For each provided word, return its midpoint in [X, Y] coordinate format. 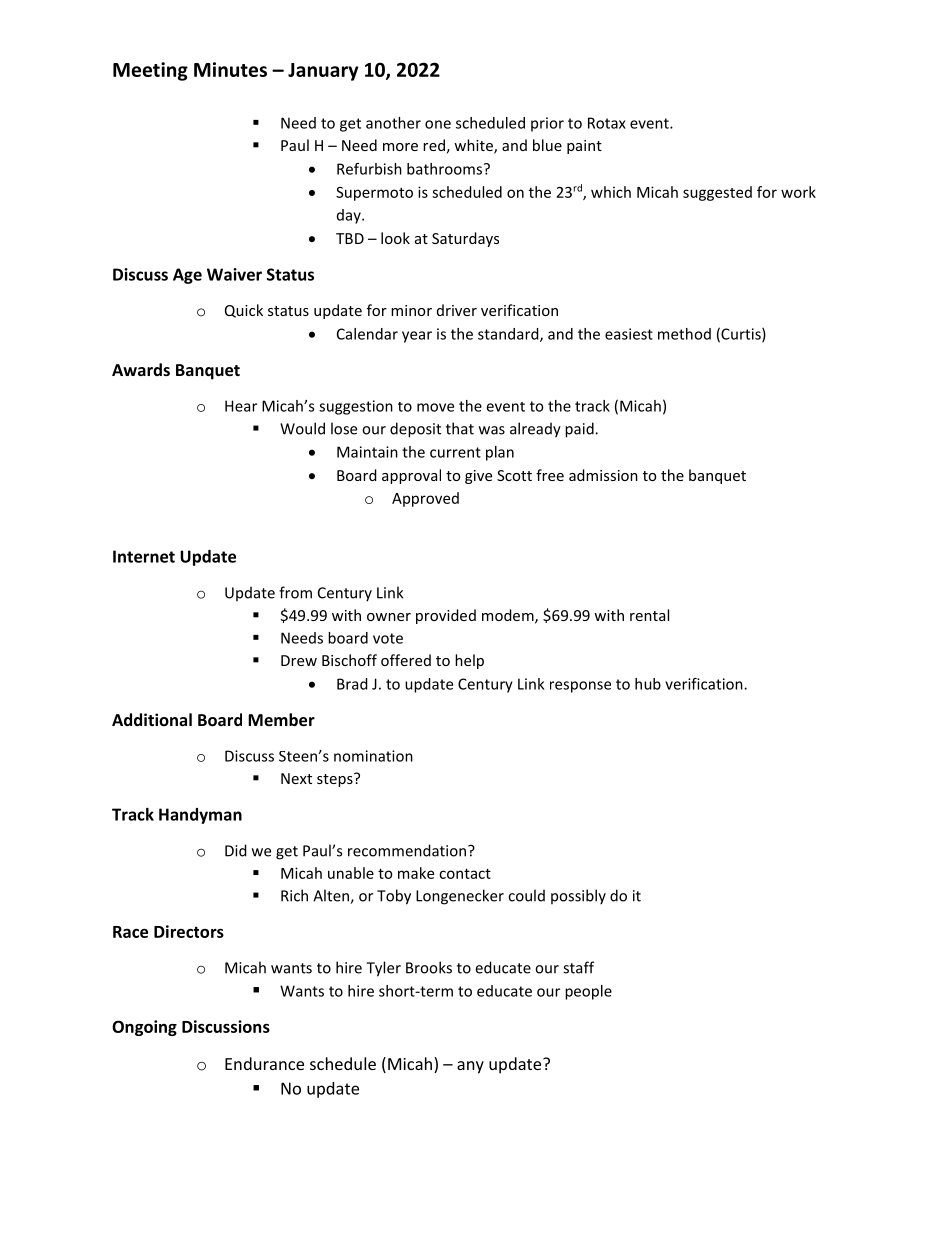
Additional [152, 719]
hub [648, 684]
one [438, 124]
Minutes [230, 69]
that [460, 428]
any [470, 1067]
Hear [241, 406]
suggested [717, 193]
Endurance [264, 1063]
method [684, 334]
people [588, 992]
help [469, 661]
